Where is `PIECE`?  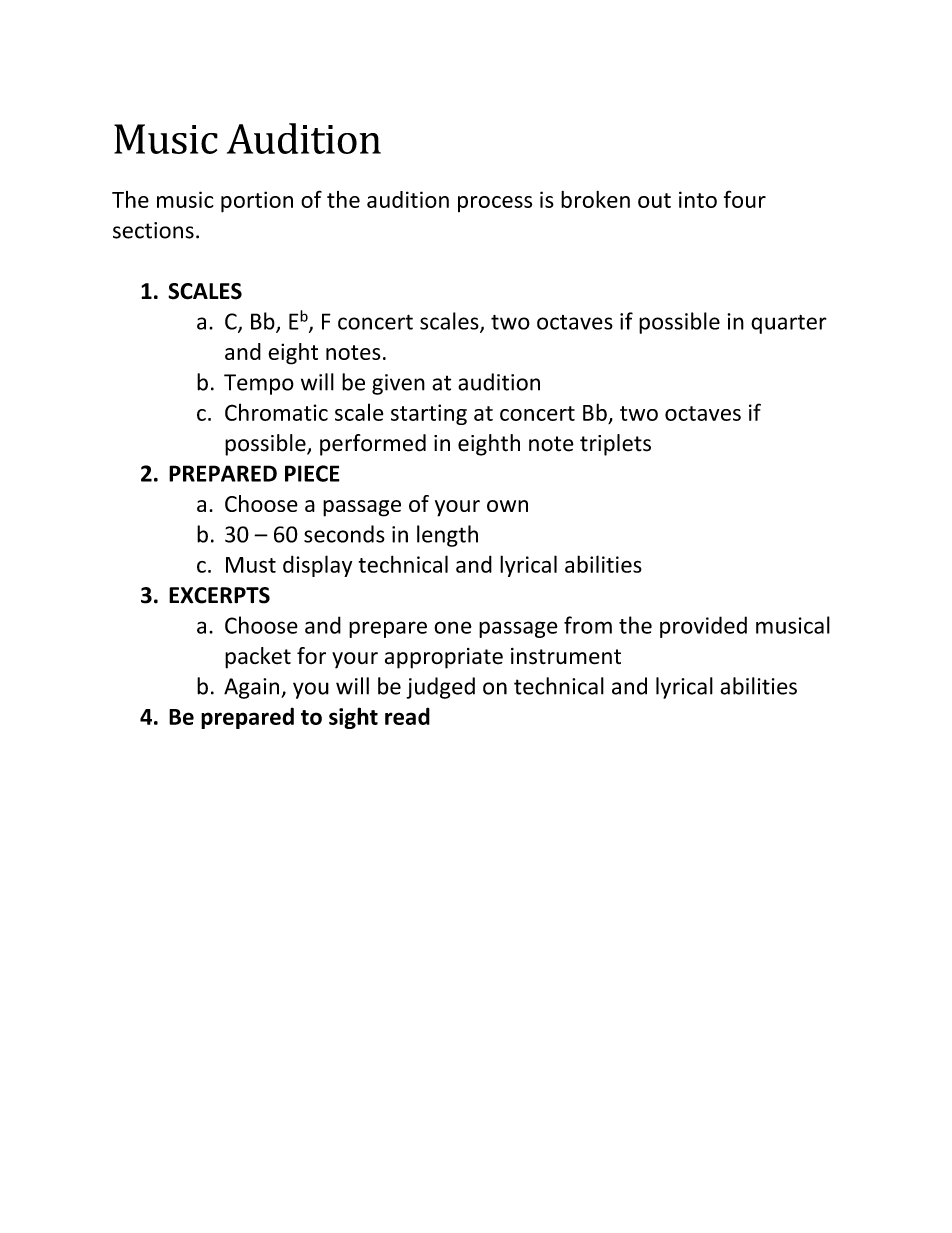
PIECE is located at coordinates (312, 473).
